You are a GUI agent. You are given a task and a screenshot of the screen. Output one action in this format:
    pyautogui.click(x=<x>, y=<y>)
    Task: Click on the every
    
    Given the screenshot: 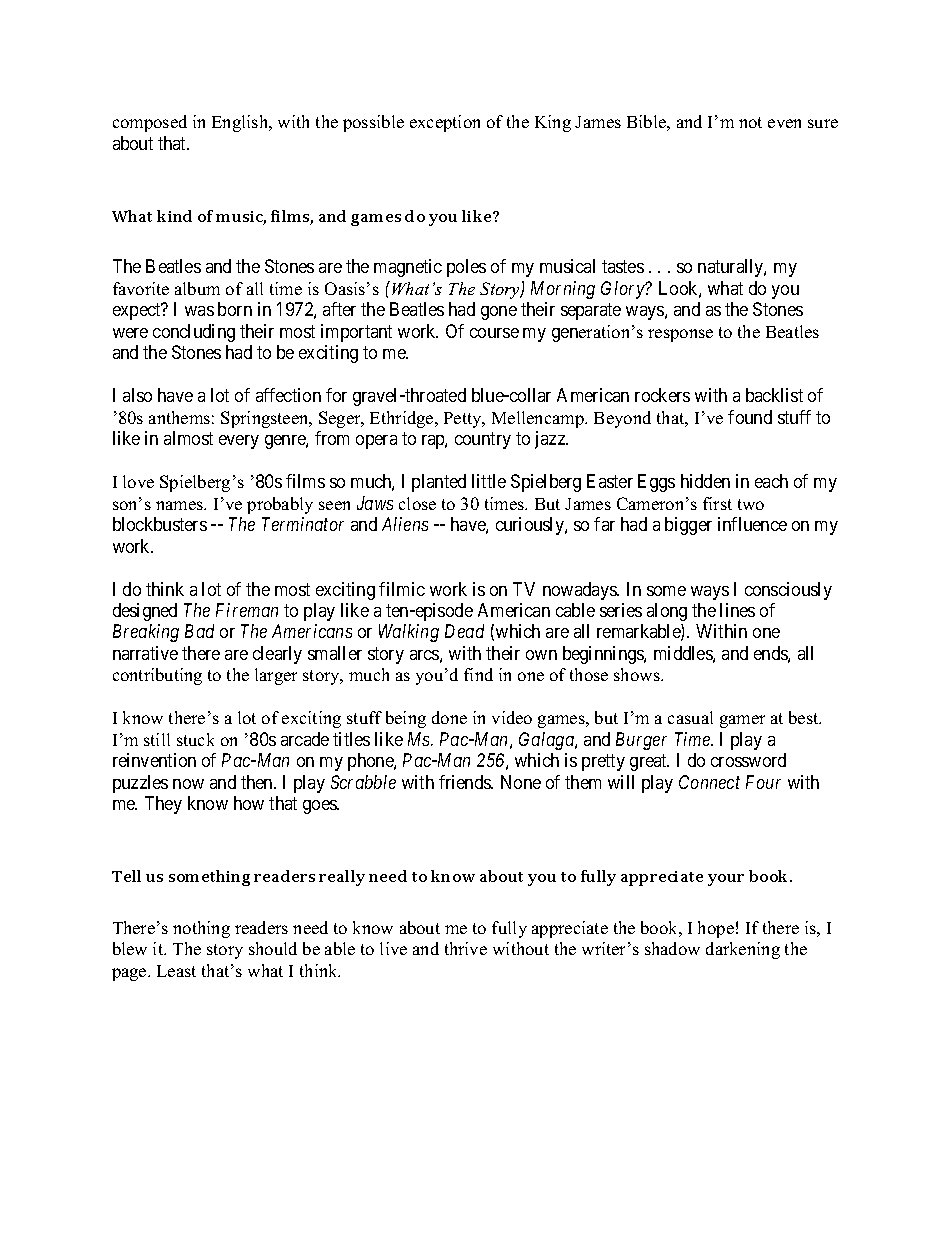 What is the action you would take?
    pyautogui.click(x=239, y=442)
